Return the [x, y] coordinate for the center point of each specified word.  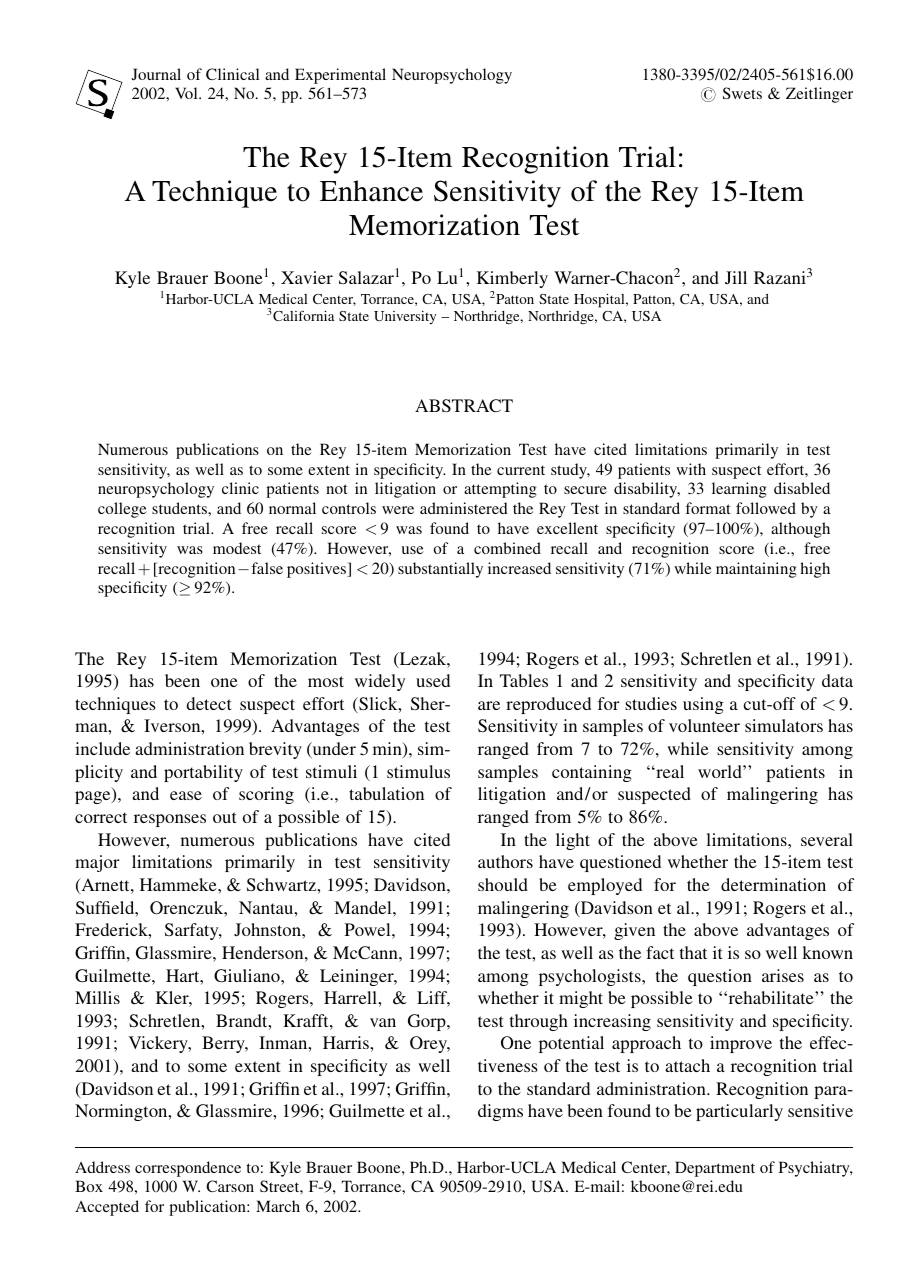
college [122, 510]
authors [505, 861]
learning [739, 490]
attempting [500, 490]
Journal [156, 74]
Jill [736, 278]
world [721, 771]
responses [170, 820]
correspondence [188, 1169]
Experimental [340, 76]
